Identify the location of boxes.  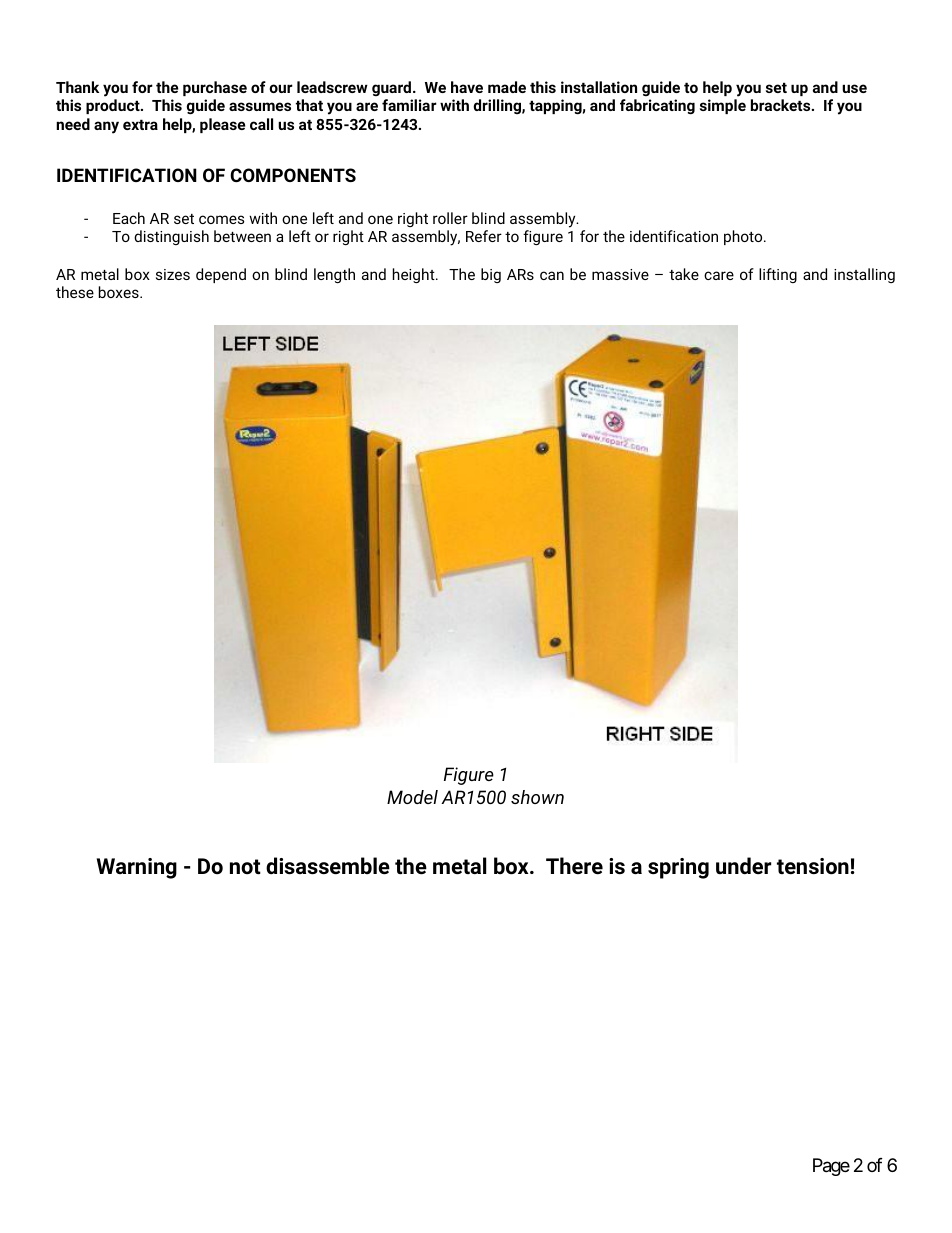
(120, 292).
